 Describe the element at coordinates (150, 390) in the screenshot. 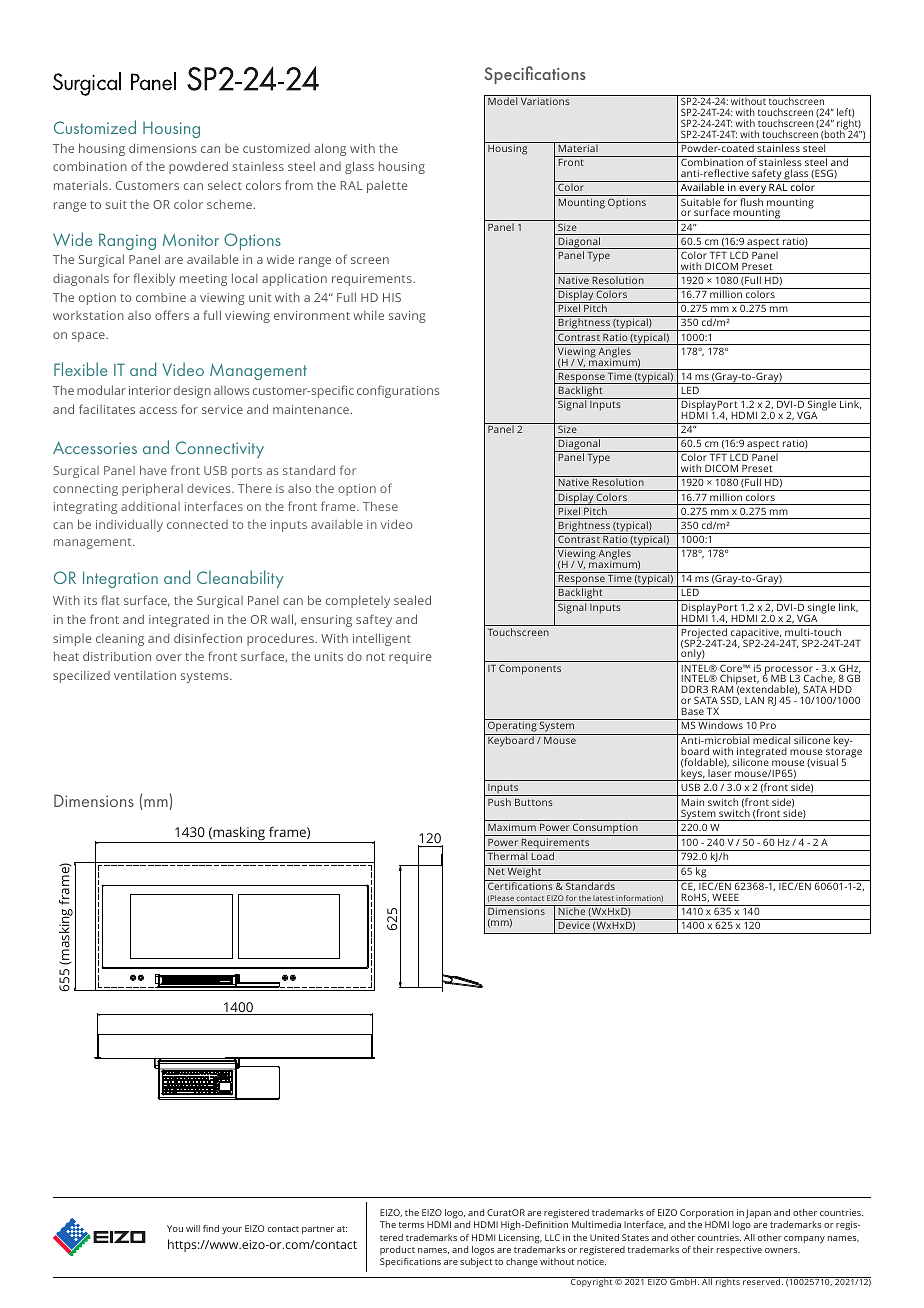

I see `interior` at that location.
